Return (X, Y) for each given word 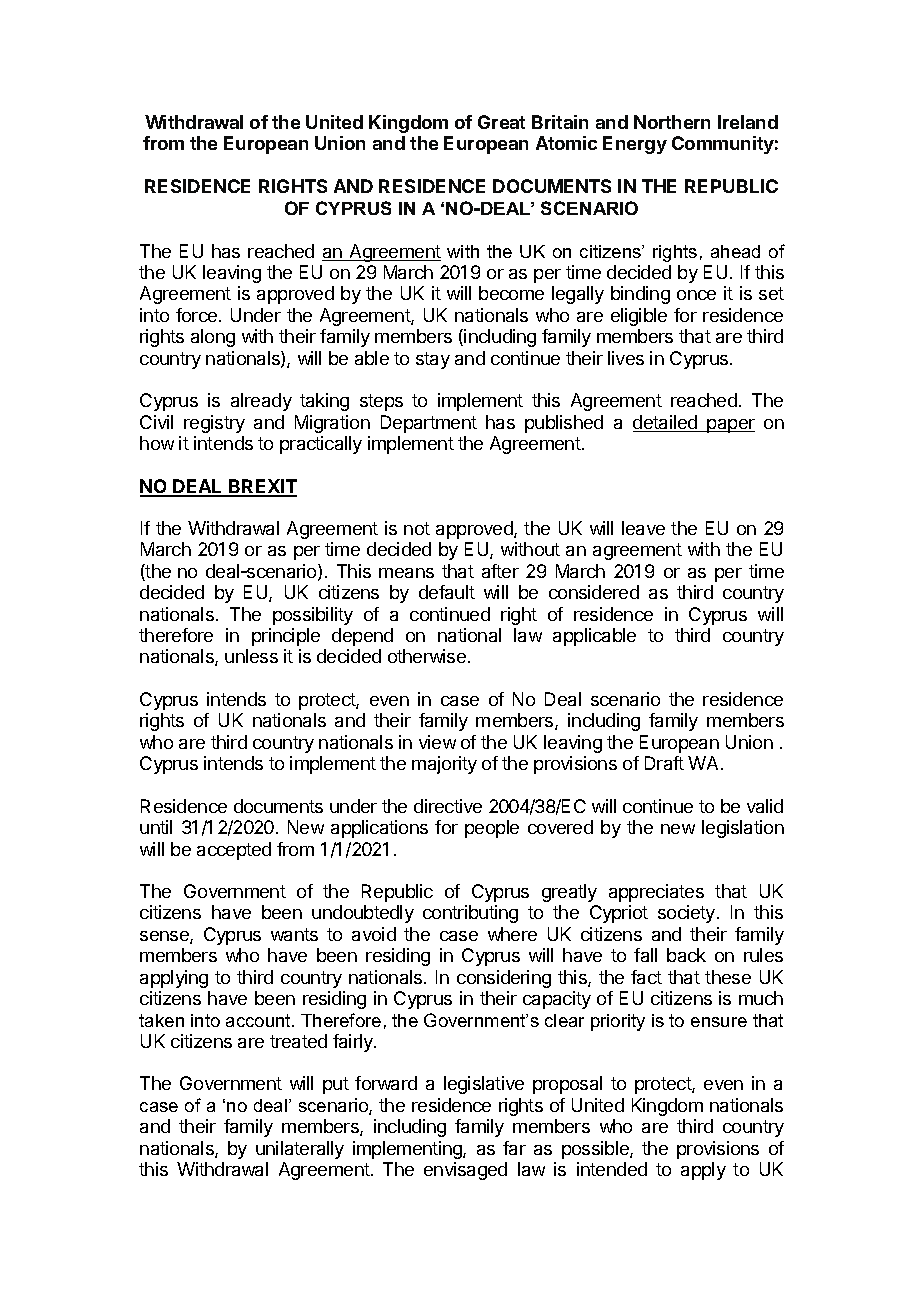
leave (643, 528)
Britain (560, 122)
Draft (664, 763)
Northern (672, 122)
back (686, 955)
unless (251, 656)
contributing (470, 914)
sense (165, 937)
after (500, 571)
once (696, 295)
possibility (313, 616)
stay (433, 360)
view (437, 742)
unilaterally (300, 1150)
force (198, 315)
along (213, 338)
